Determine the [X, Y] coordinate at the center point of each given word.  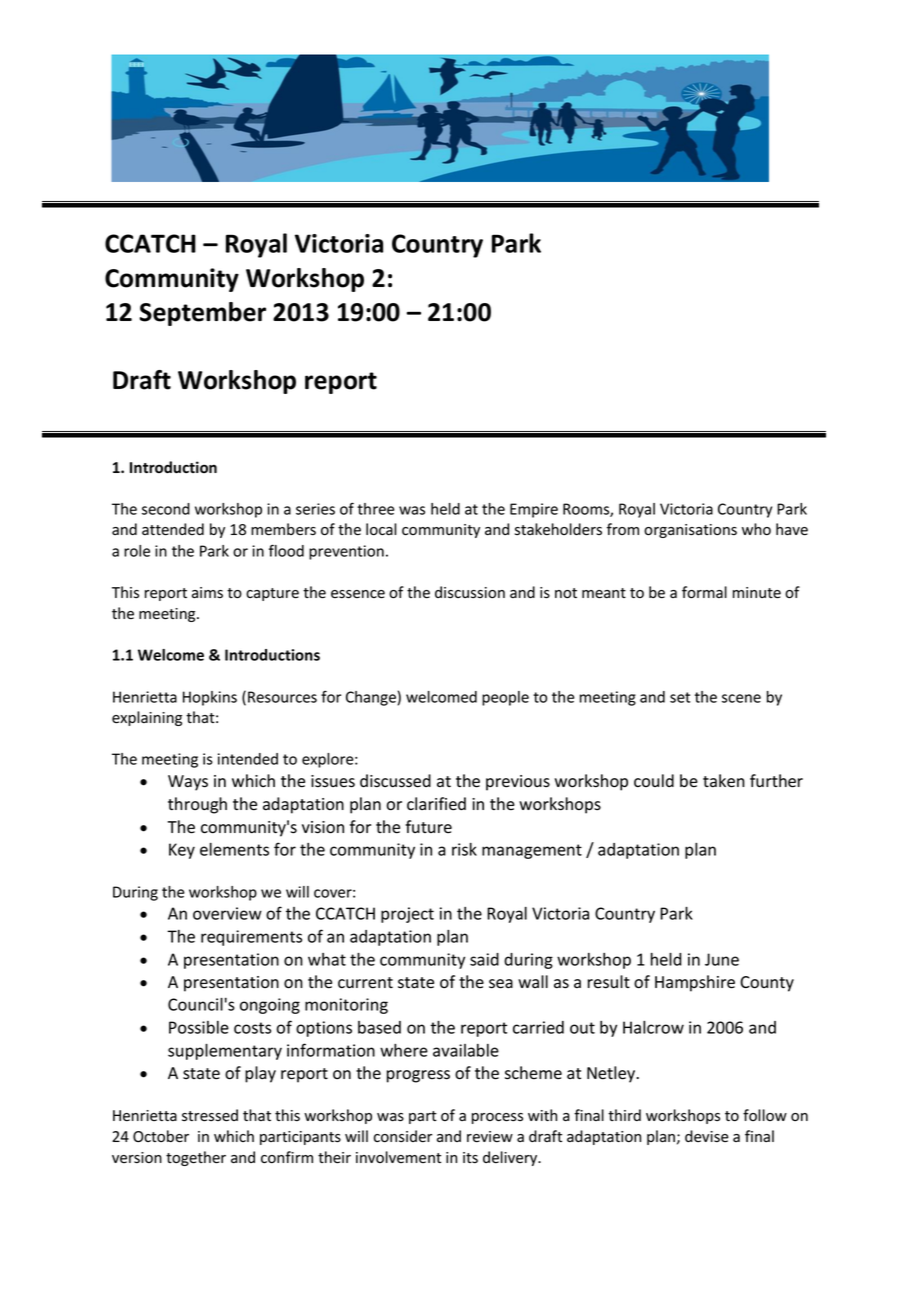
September [203, 314]
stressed [210, 1115]
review [490, 1137]
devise [707, 1136]
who [756, 529]
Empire [534, 510]
